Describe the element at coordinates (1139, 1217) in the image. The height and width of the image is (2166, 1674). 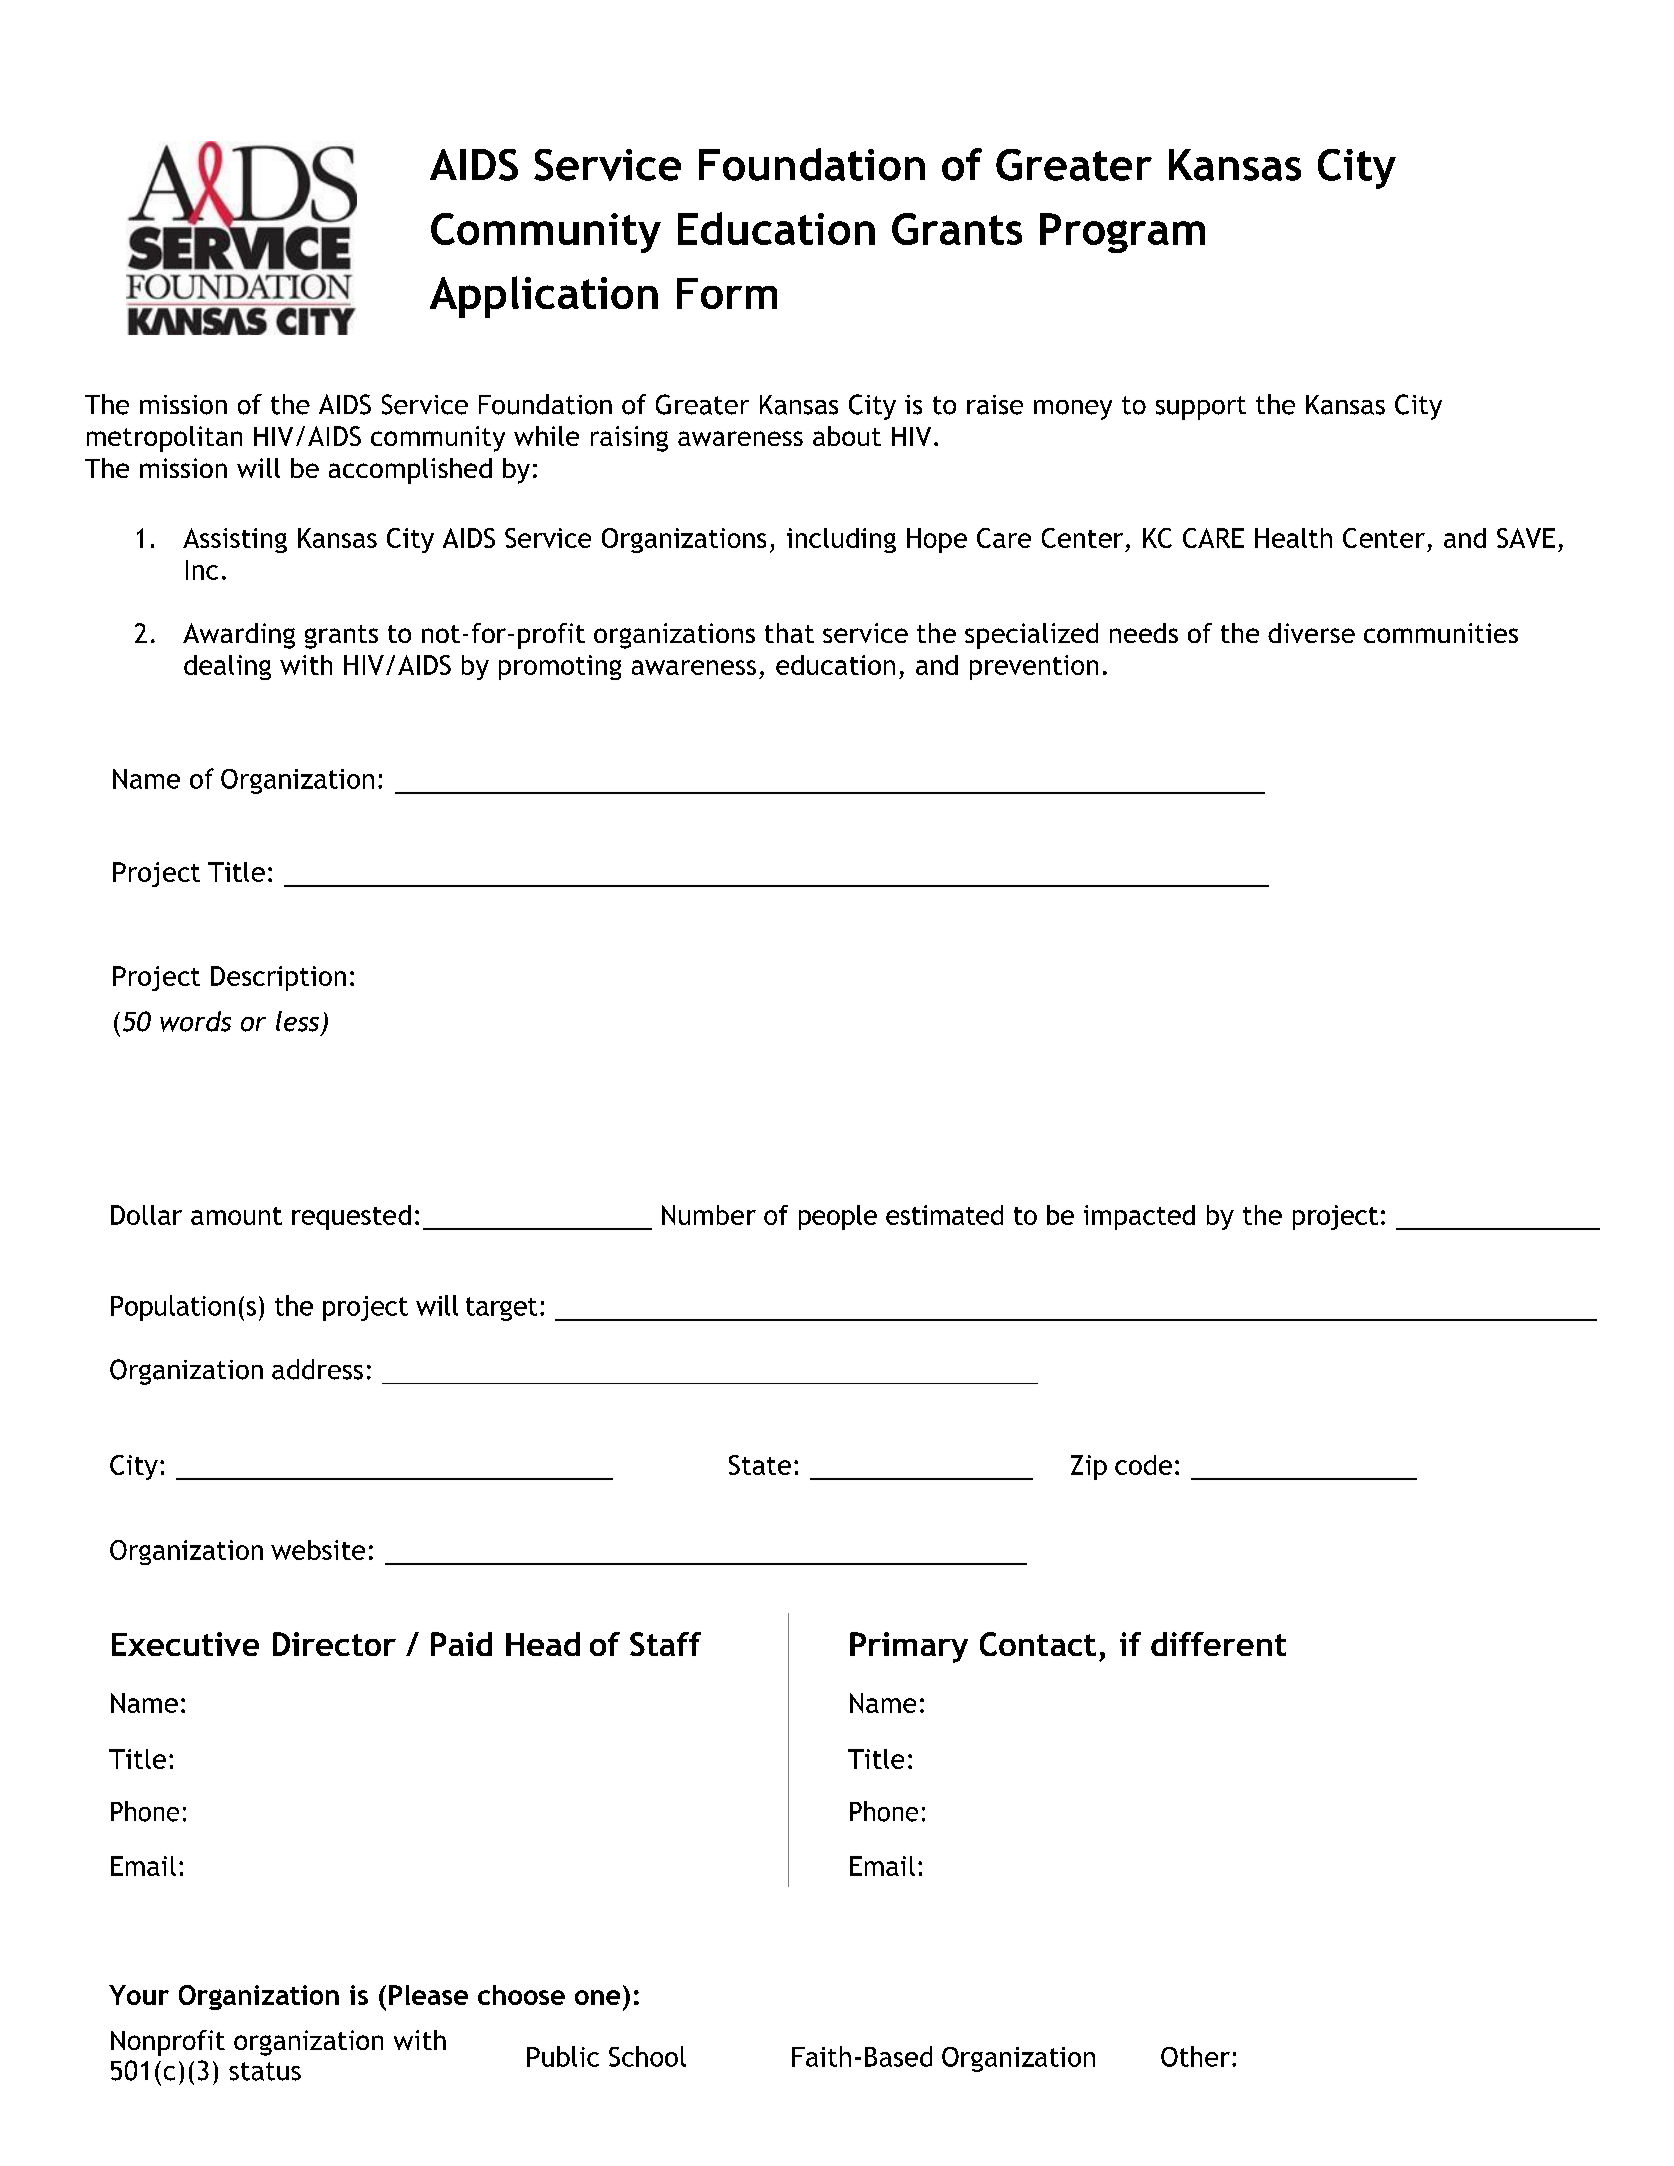
I see `impacted` at that location.
